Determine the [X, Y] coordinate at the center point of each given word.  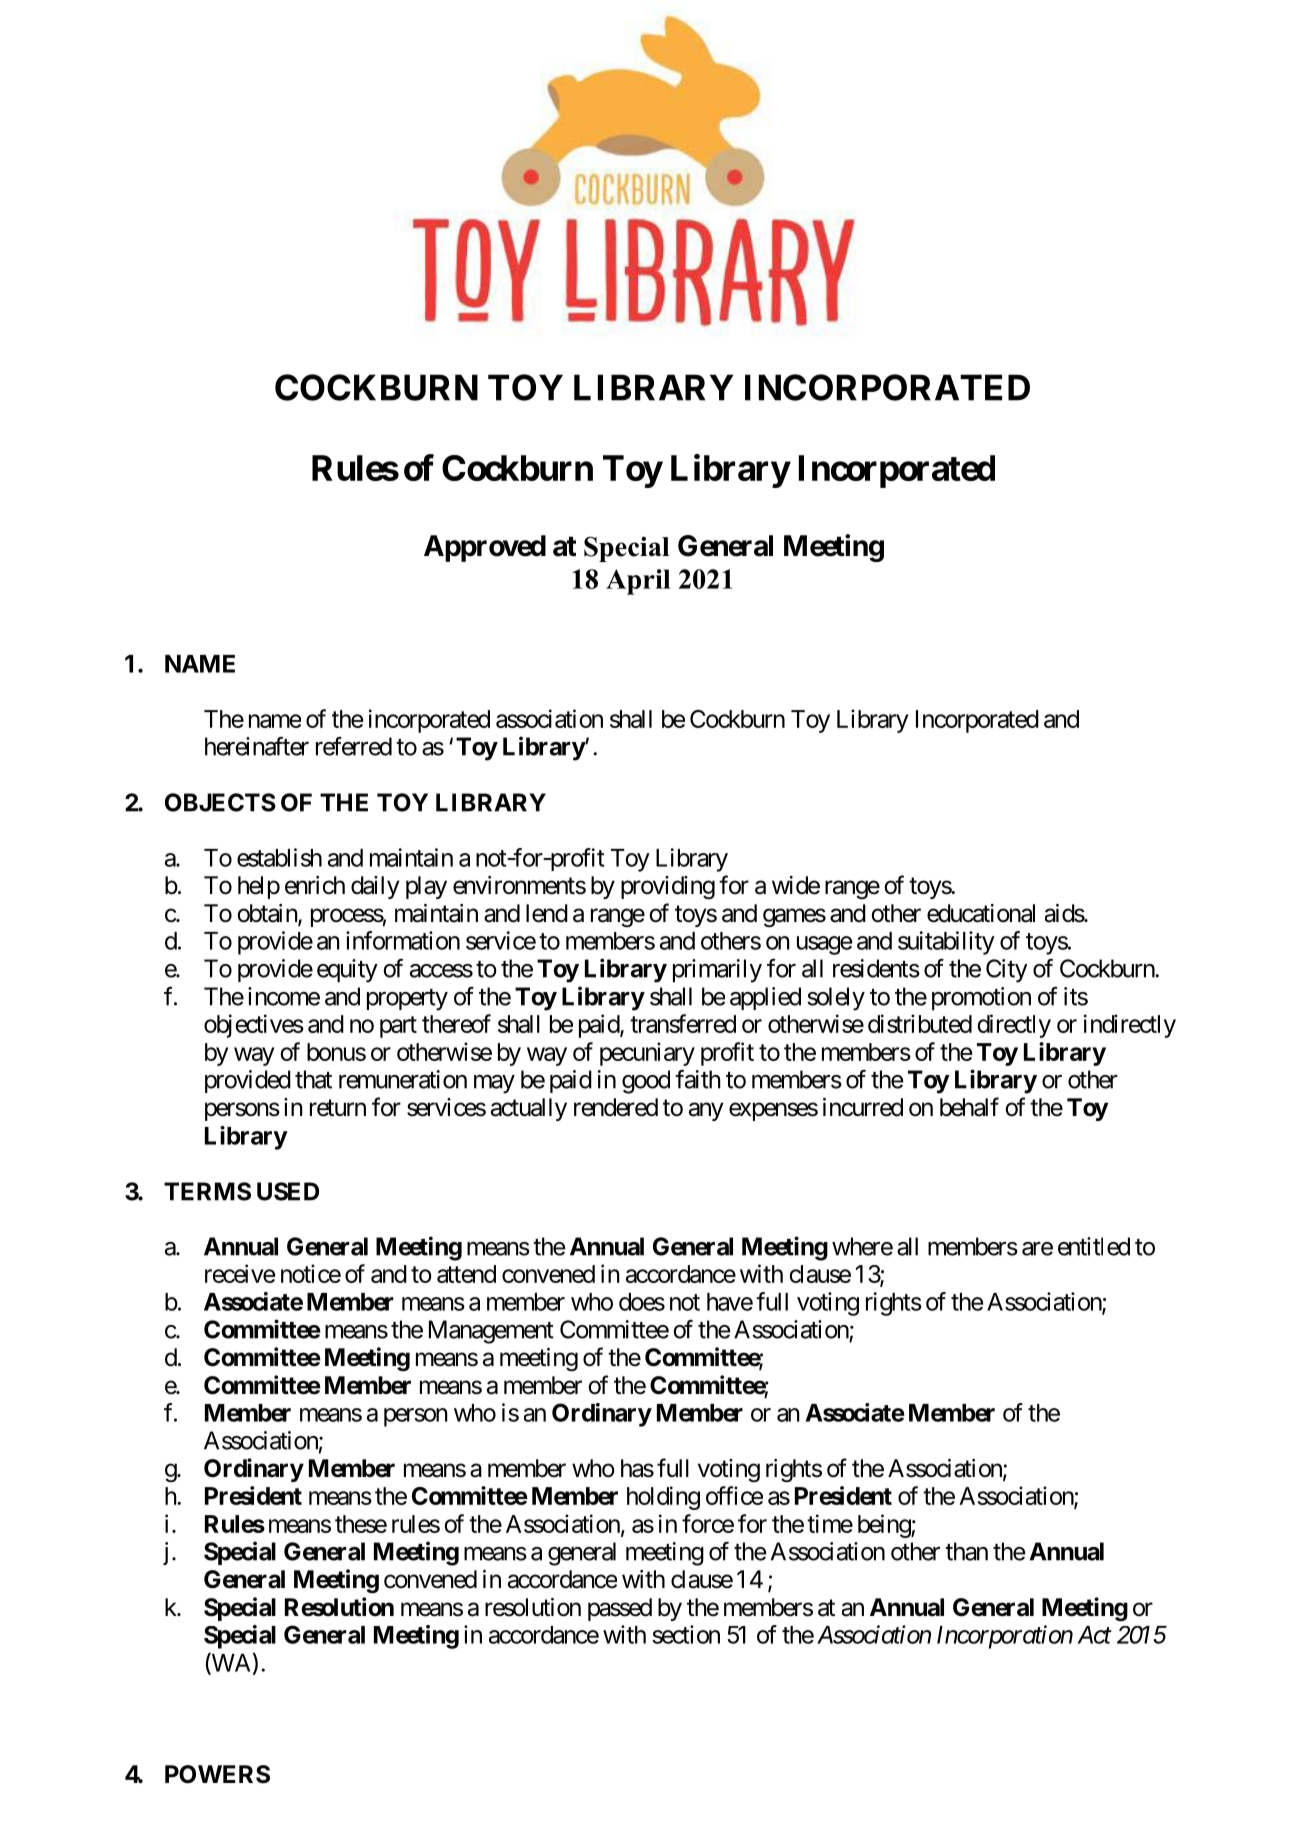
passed [620, 1609]
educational [981, 913]
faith [698, 1079]
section [686, 1634]
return [338, 1108]
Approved [485, 548]
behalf [969, 1107]
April [638, 582]
